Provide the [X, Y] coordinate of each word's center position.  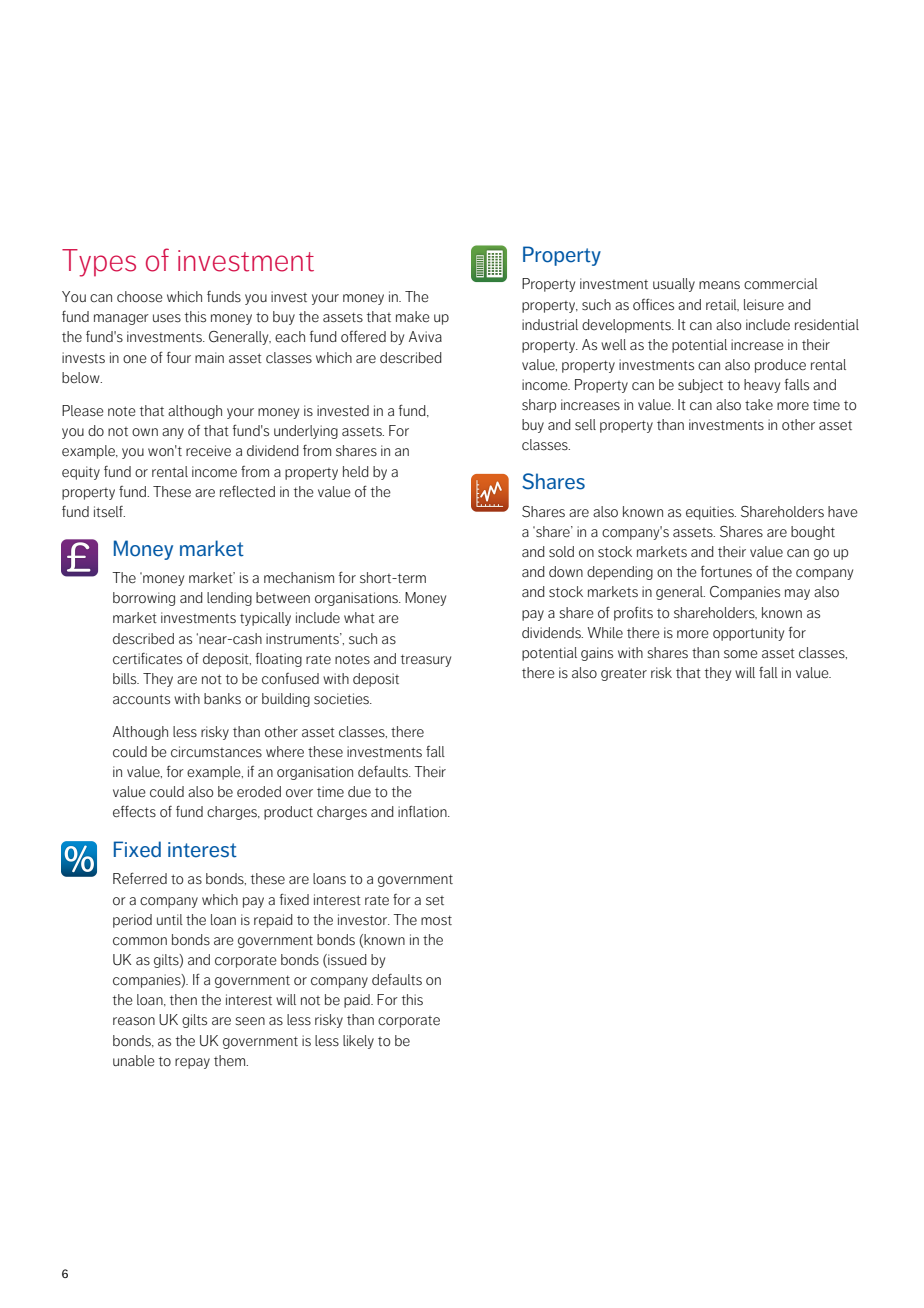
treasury [426, 660]
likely [358, 1042]
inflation [423, 811]
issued [346, 961]
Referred [140, 878]
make [413, 316]
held [356, 472]
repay [192, 1063]
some [741, 654]
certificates [147, 659]
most [436, 920]
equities [711, 513]
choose [140, 297]
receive [208, 451]
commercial [781, 284]
